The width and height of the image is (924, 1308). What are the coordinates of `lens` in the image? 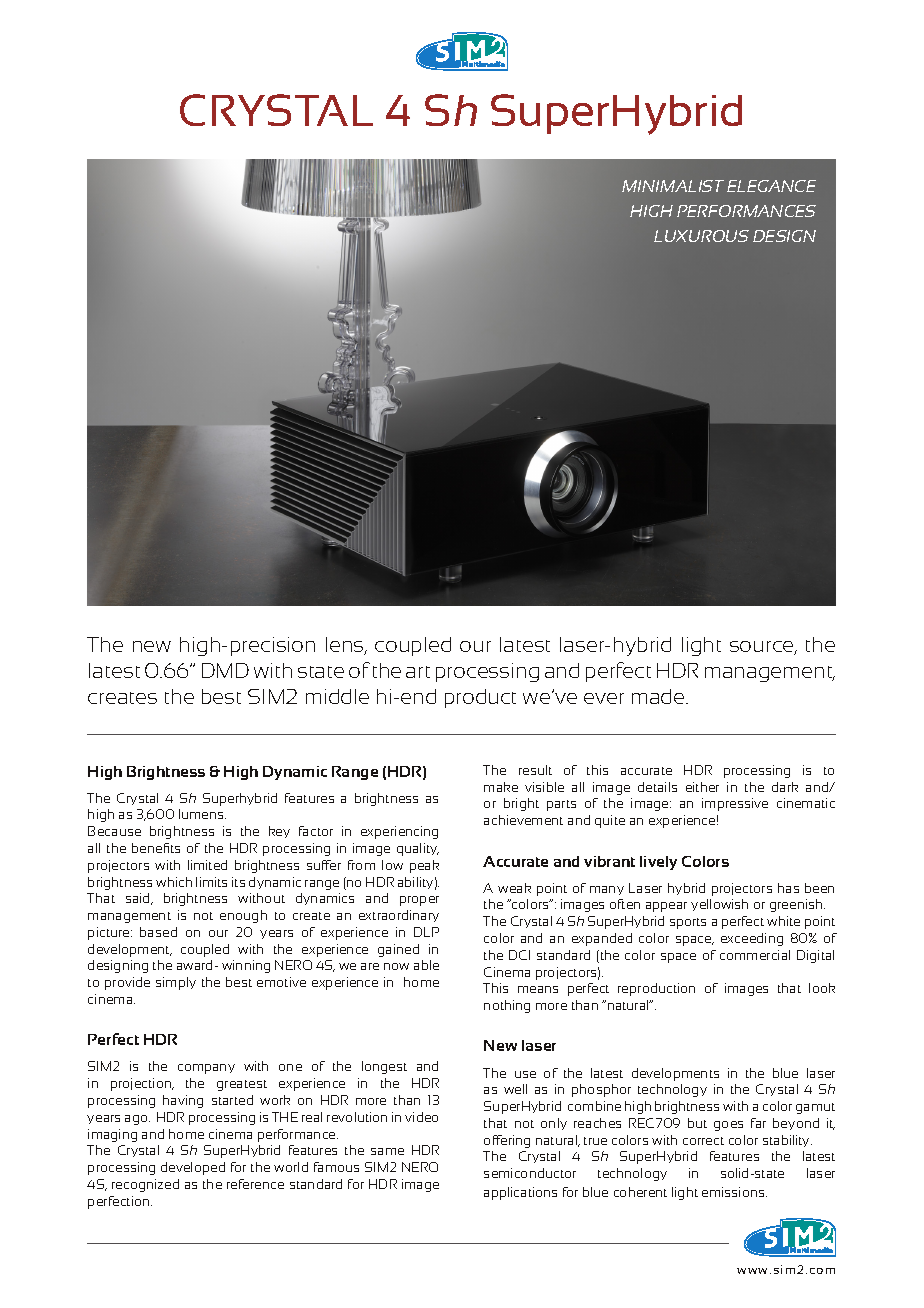 It's located at (346, 646).
